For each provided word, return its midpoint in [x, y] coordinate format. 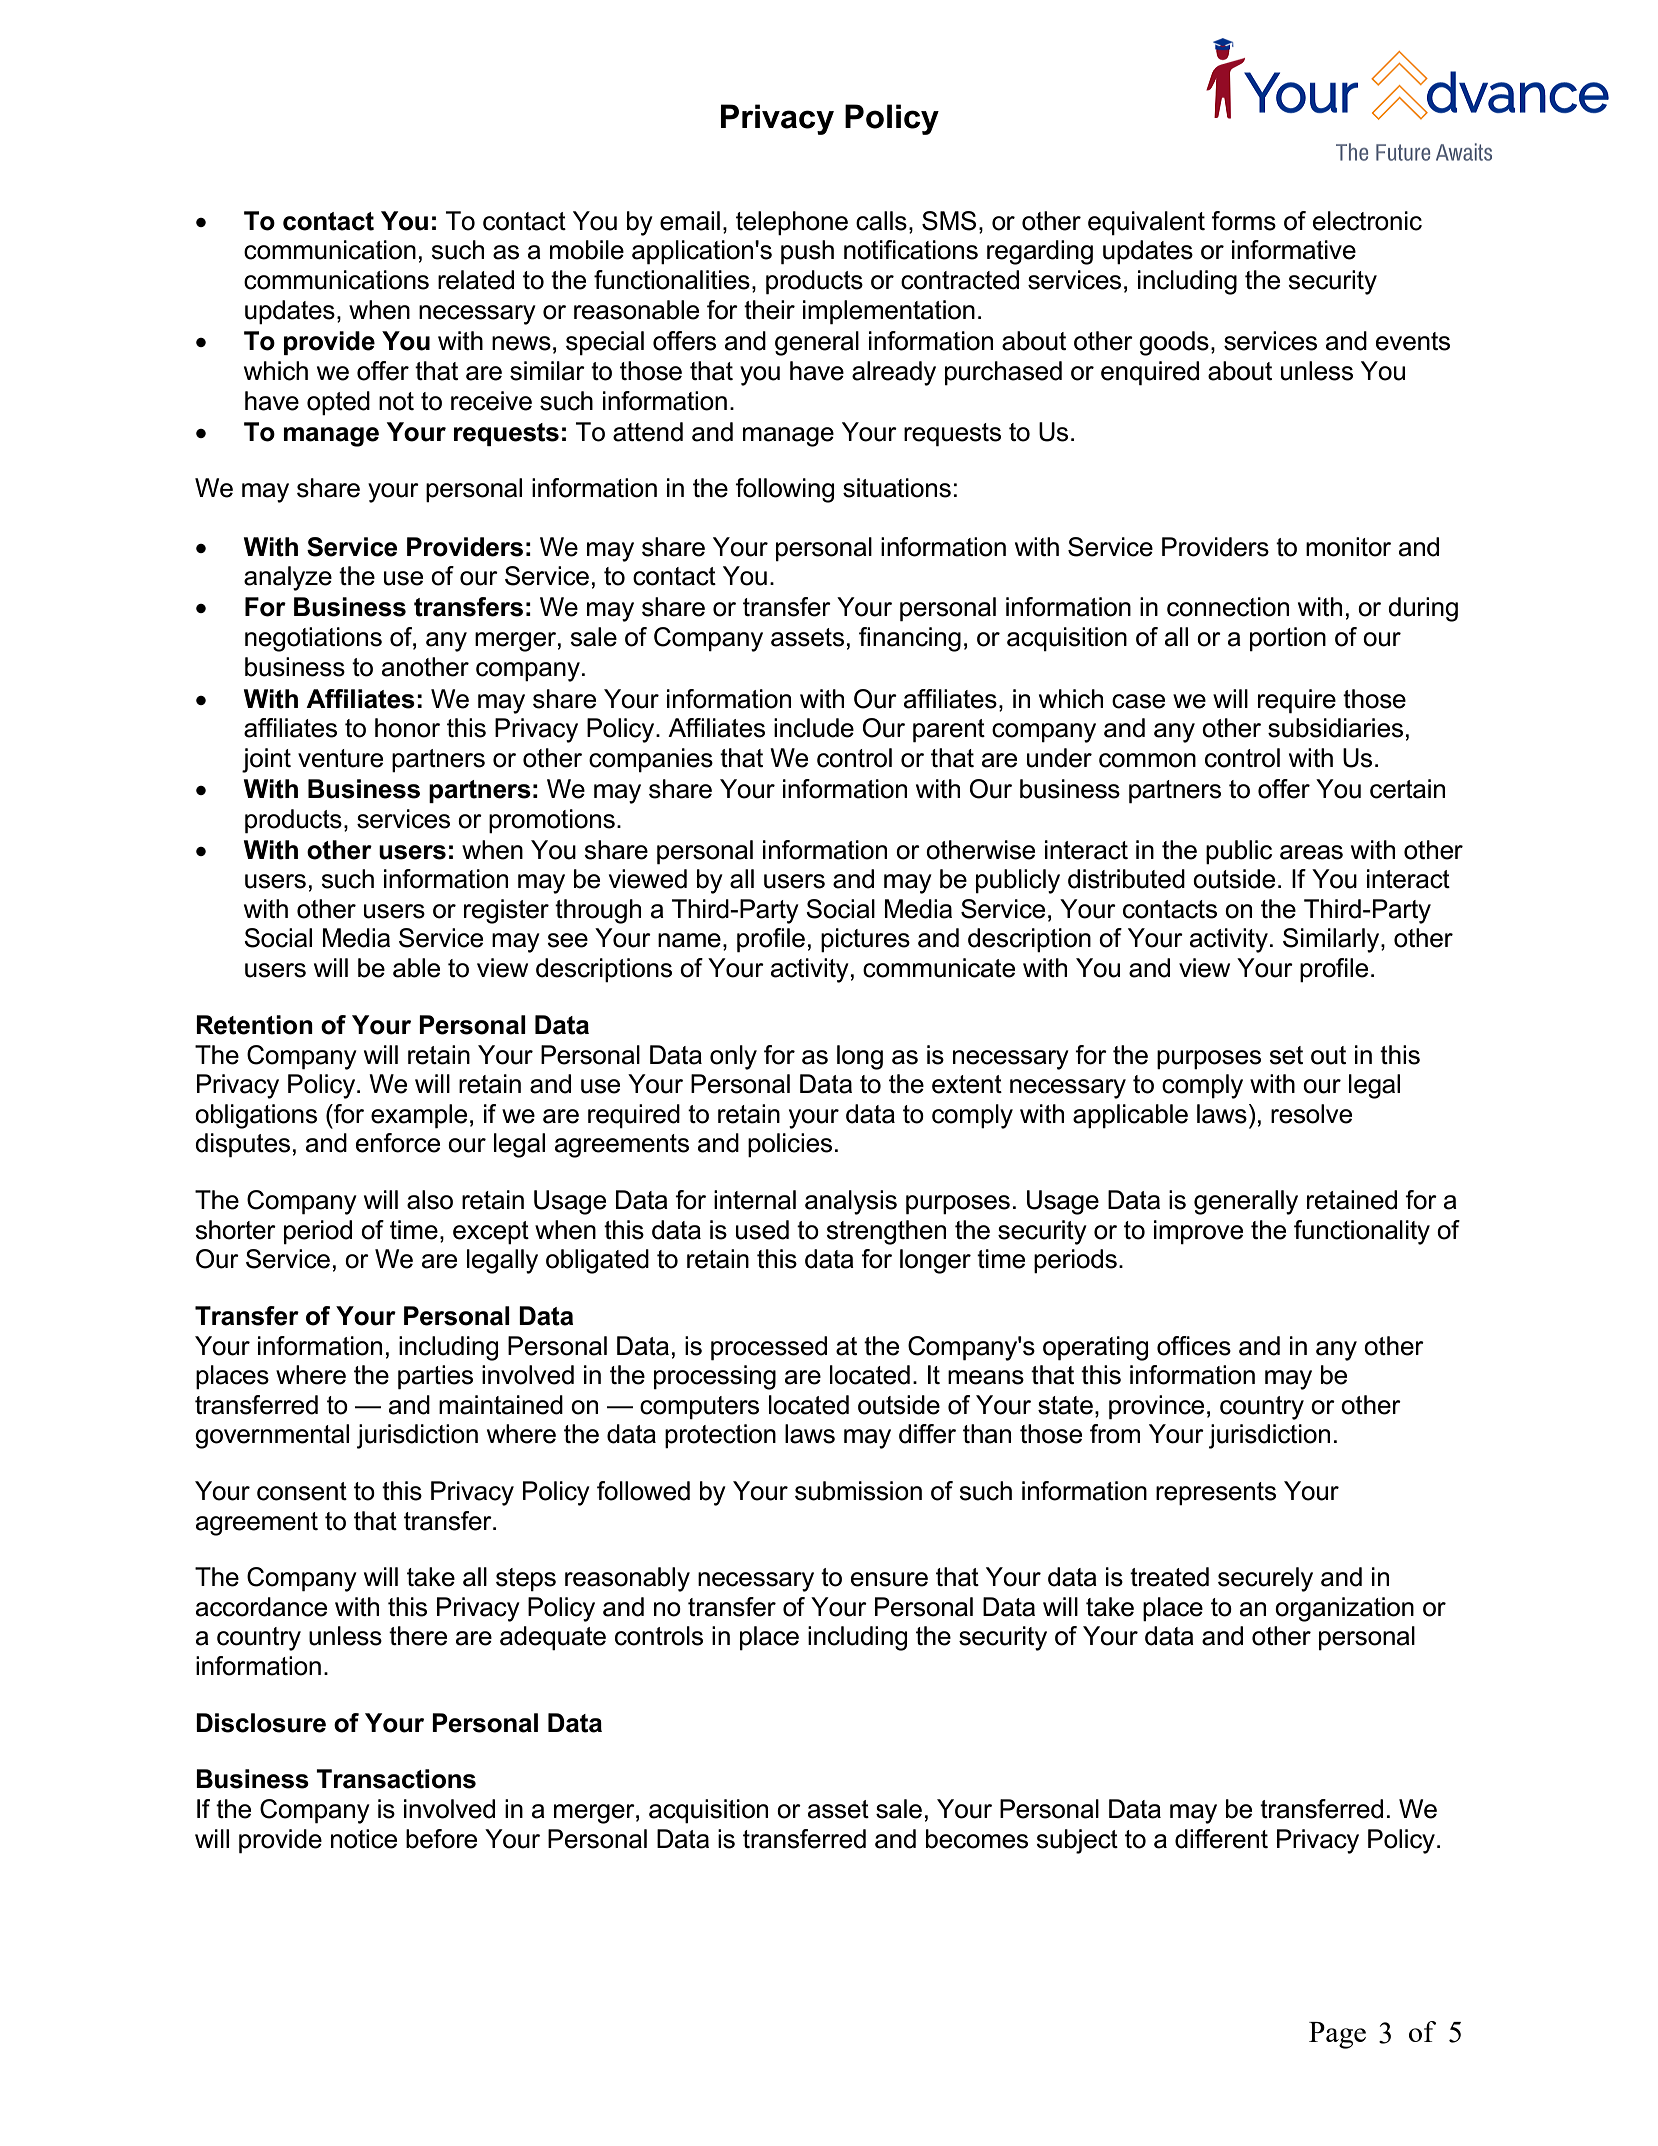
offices [1194, 1346]
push [807, 252]
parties [435, 1377]
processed [769, 1348]
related [476, 280]
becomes [977, 1839]
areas [1311, 852]
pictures [865, 940]
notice [364, 1839]
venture [340, 758]
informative [1294, 250]
